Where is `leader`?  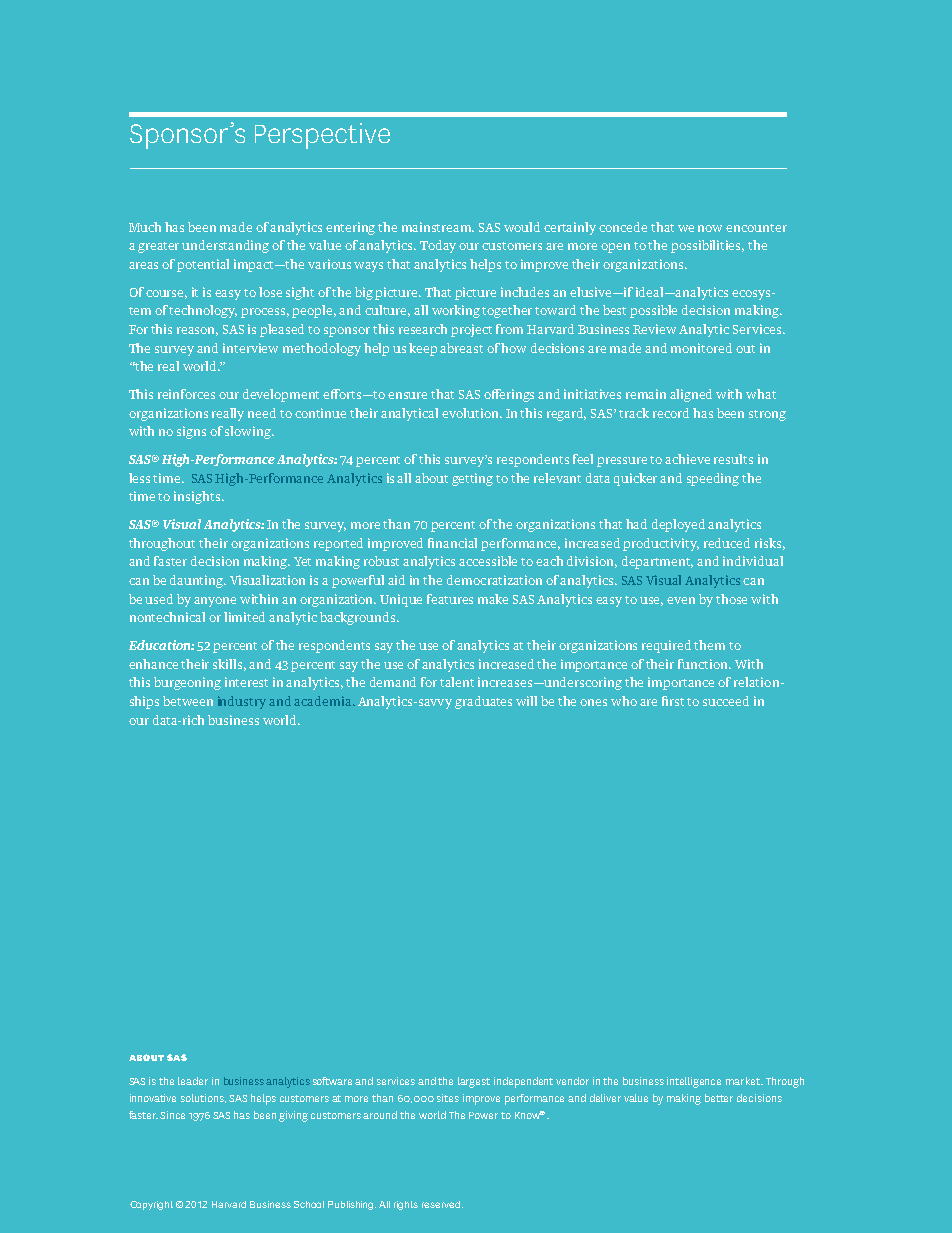
leader is located at coordinates (193, 1081).
